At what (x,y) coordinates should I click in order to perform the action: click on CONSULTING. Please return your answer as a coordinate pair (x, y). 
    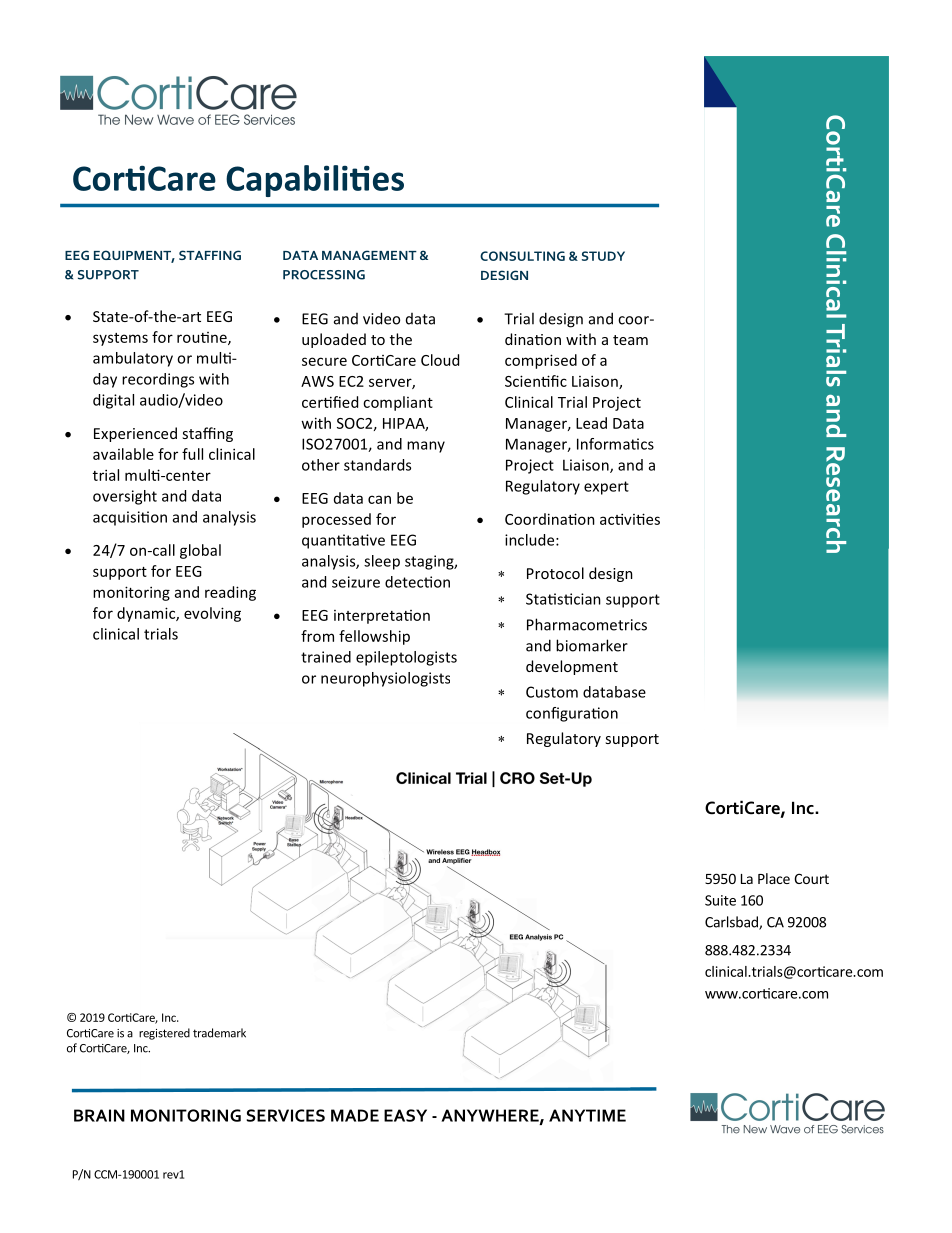
    Looking at the image, I should click on (522, 256).
